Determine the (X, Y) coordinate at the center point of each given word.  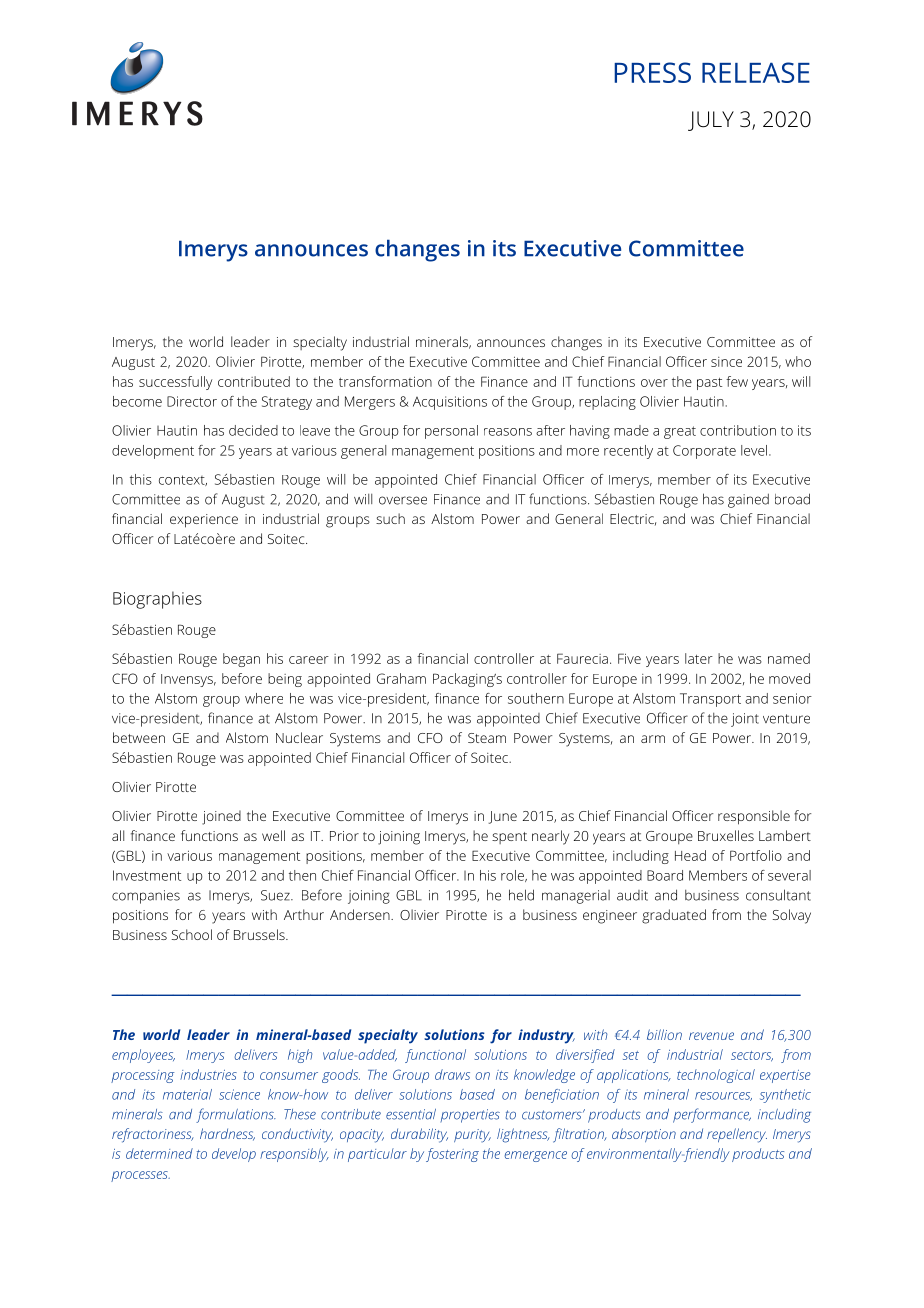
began (241, 660)
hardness (227, 1134)
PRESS (652, 72)
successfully (175, 383)
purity (472, 1136)
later (699, 658)
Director (192, 401)
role (513, 876)
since (726, 362)
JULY (711, 121)
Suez (276, 895)
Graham (401, 678)
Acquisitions (450, 403)
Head (690, 855)
